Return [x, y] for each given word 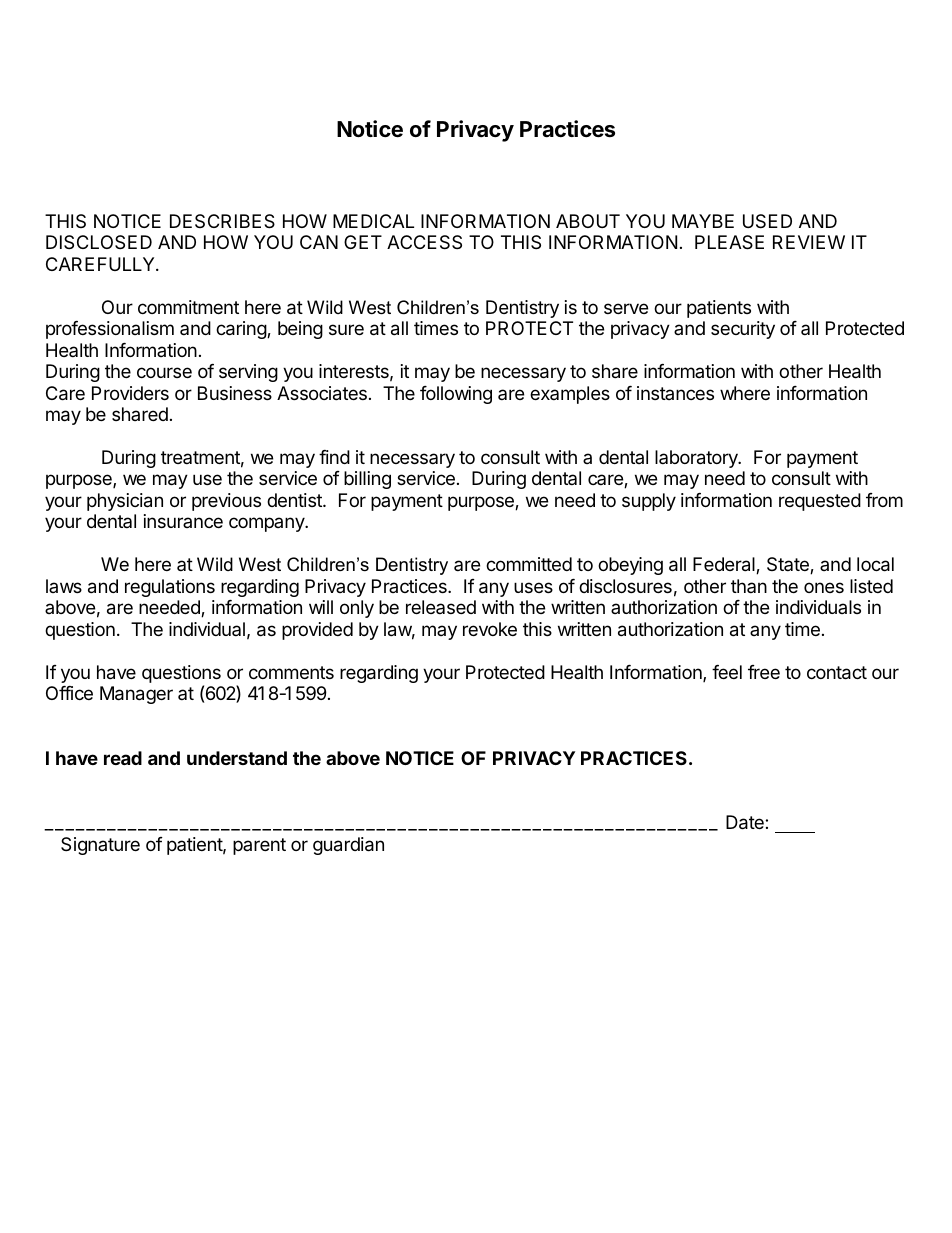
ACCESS [424, 242]
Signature [100, 846]
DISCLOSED [99, 242]
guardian [348, 846]
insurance [183, 521]
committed [529, 564]
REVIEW [809, 242]
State [789, 565]
